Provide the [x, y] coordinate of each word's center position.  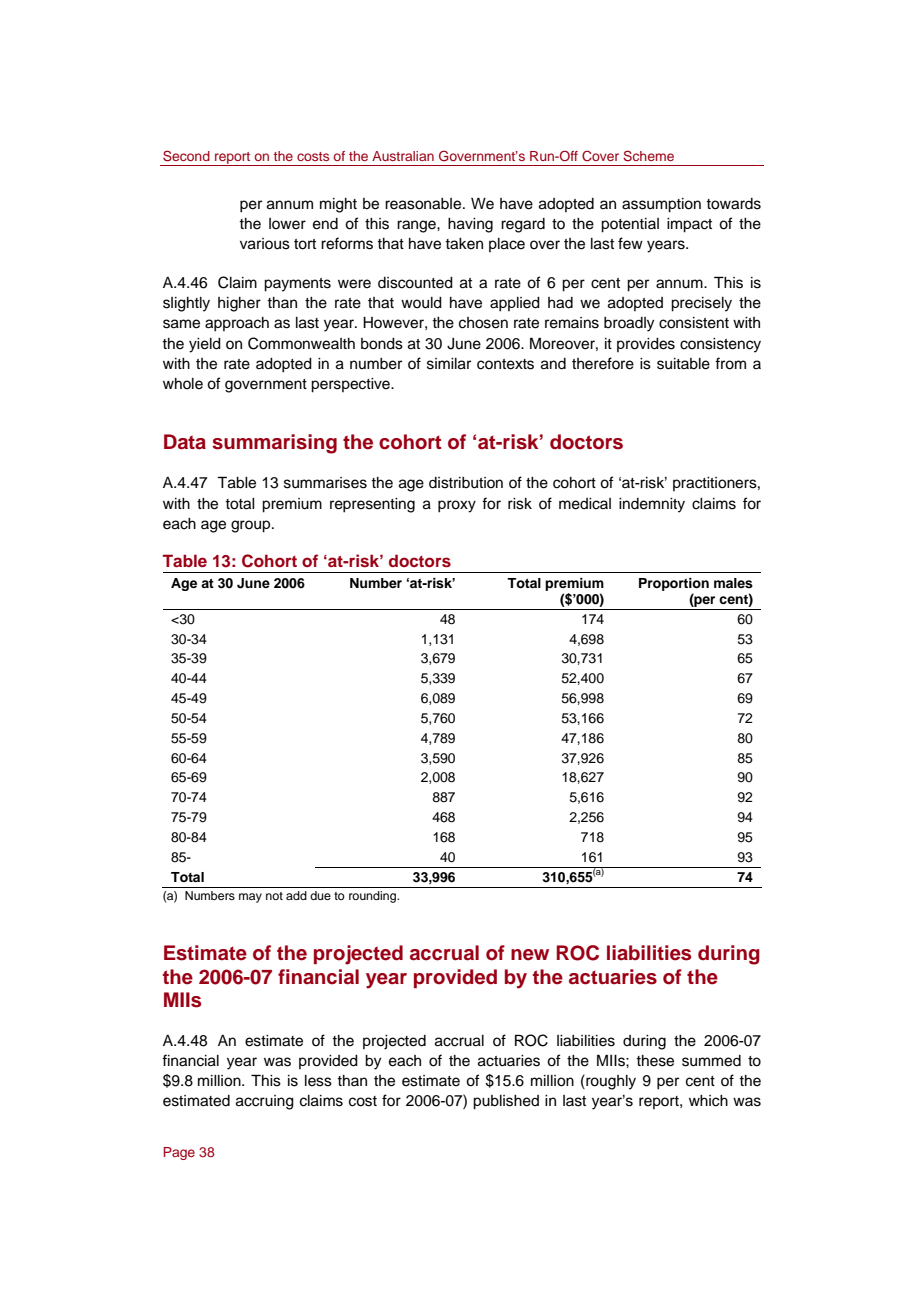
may [250, 898]
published [506, 1102]
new [530, 955]
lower [287, 224]
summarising [274, 444]
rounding [373, 897]
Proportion [674, 584]
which [708, 1101]
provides [646, 345]
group [252, 526]
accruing [265, 1102]
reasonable [424, 204]
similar [449, 364]
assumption [661, 205]
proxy [457, 506]
